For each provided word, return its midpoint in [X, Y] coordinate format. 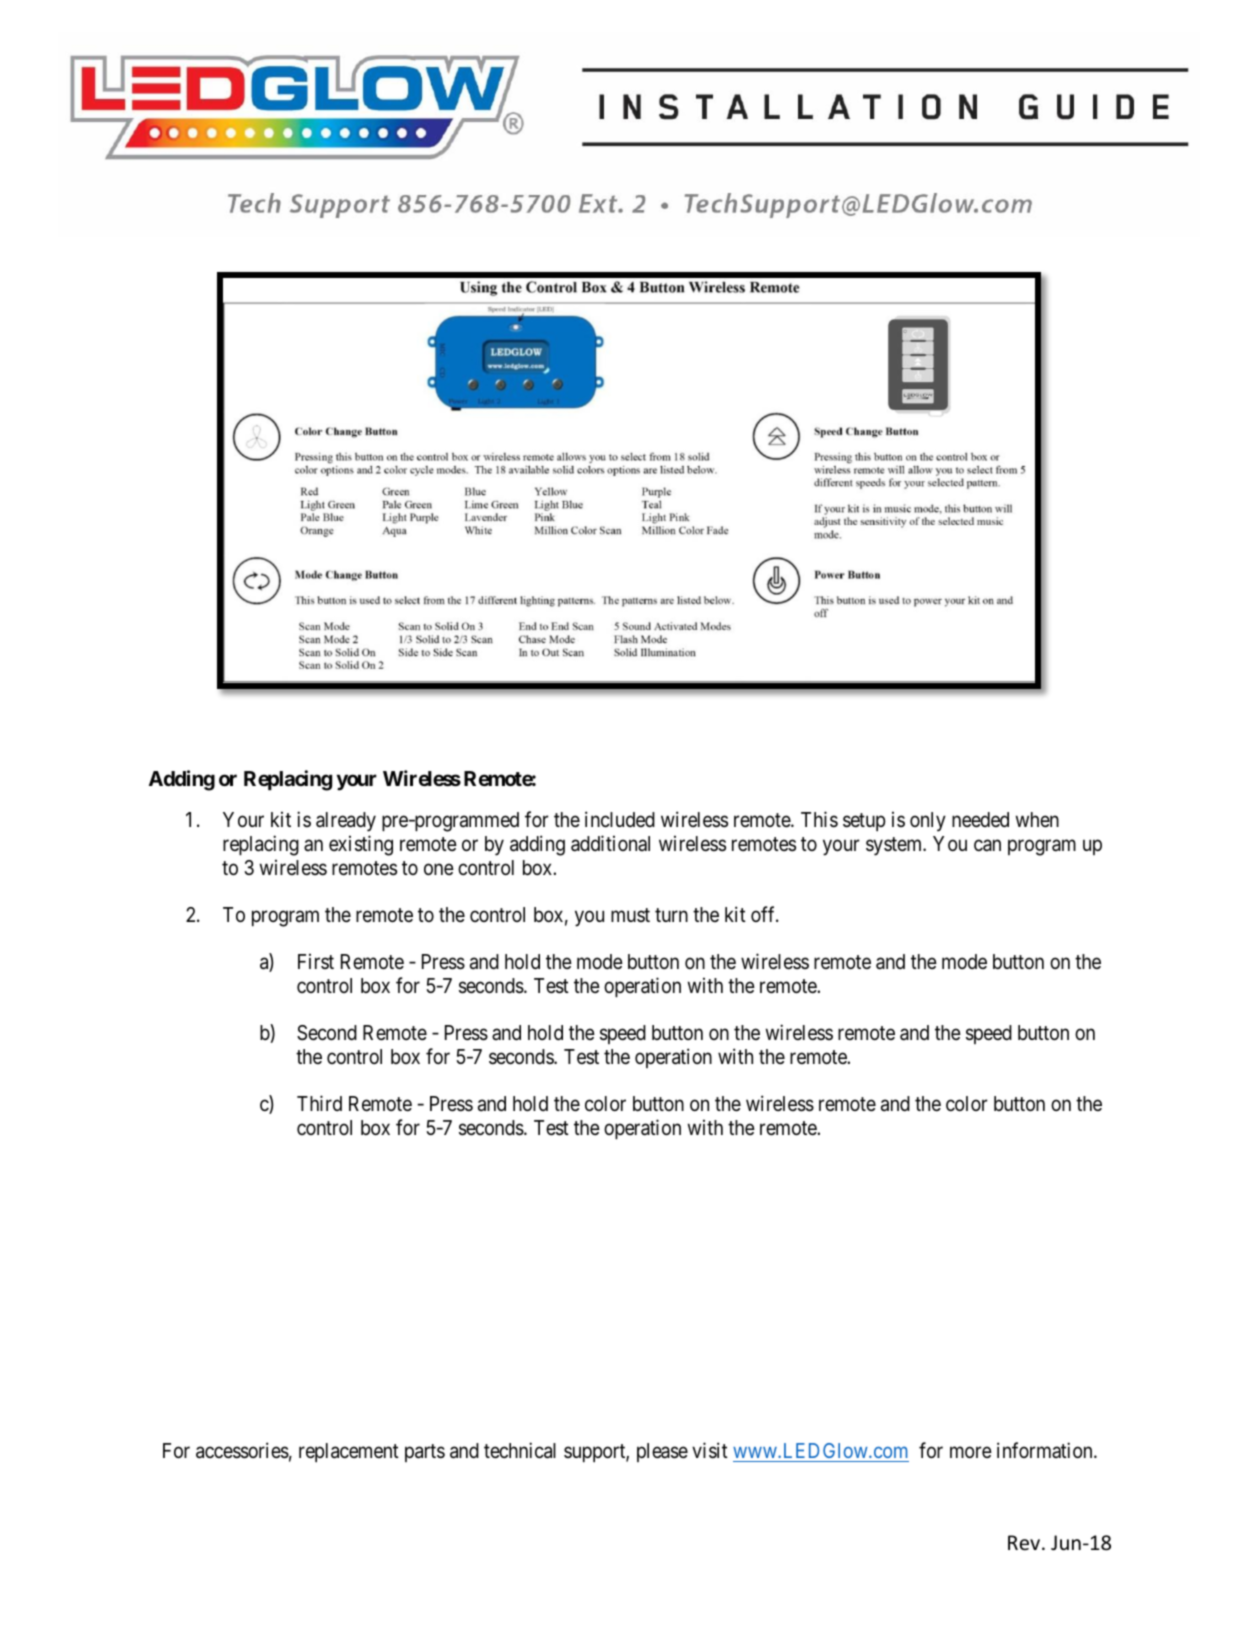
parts [425, 1453]
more [971, 1452]
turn [671, 915]
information [1046, 1450]
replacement [349, 1452]
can [987, 846]
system [895, 846]
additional [610, 843]
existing [361, 845]
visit [710, 1450]
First [316, 961]
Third [319, 1103]
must [630, 915]
